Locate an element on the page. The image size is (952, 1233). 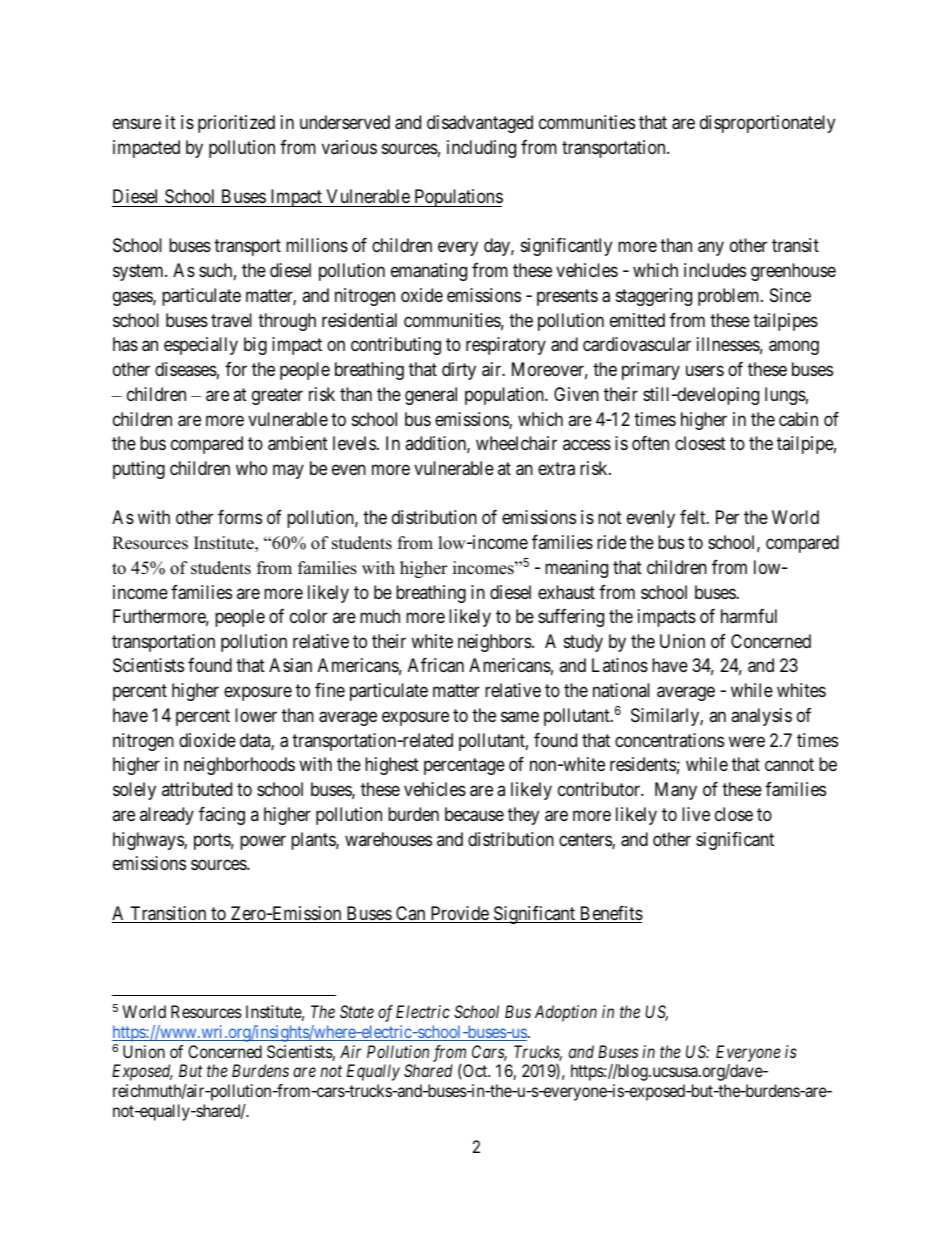
especially is located at coordinates (201, 346).
